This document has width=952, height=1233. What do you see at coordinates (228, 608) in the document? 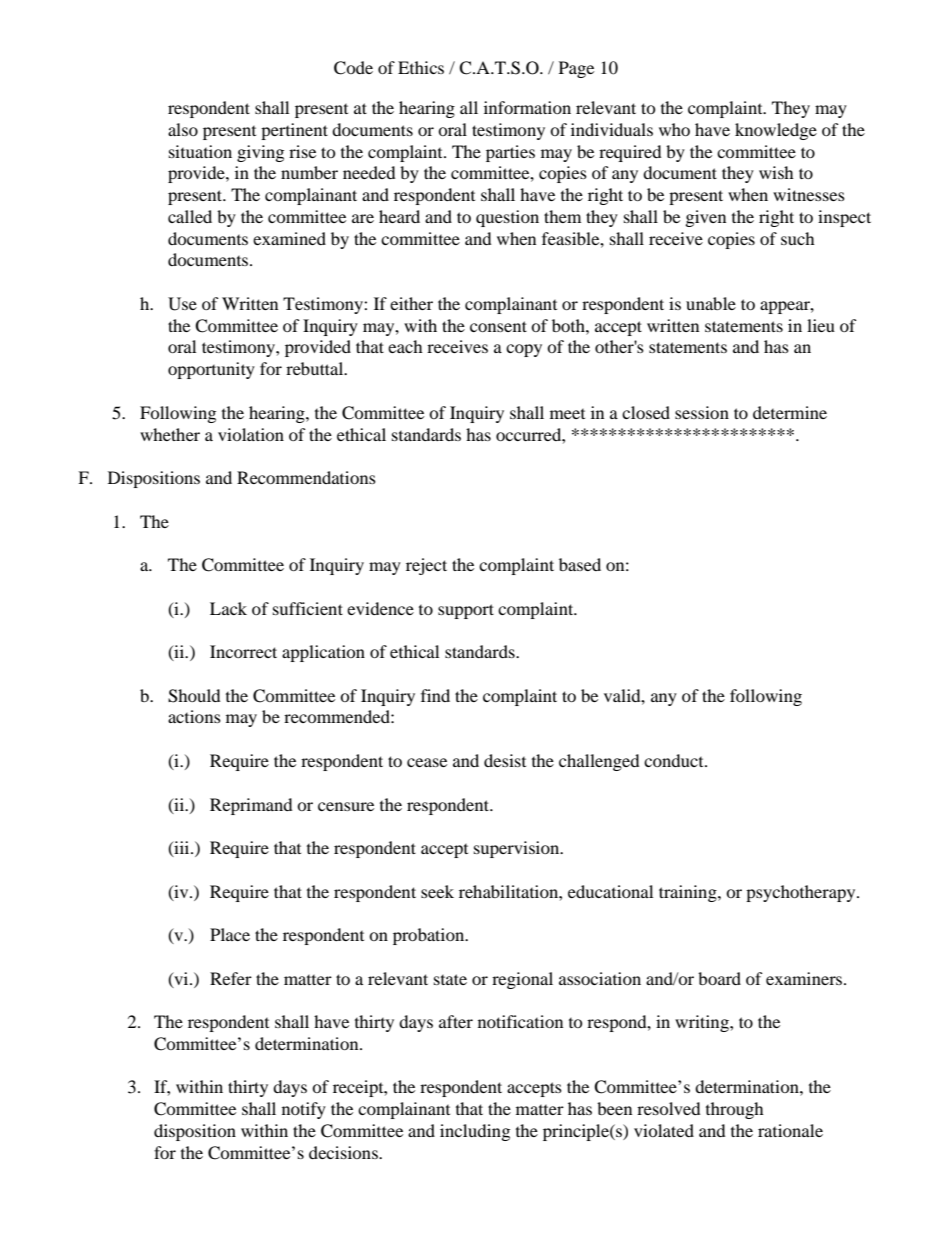
I see `Lack` at bounding box center [228, 608].
